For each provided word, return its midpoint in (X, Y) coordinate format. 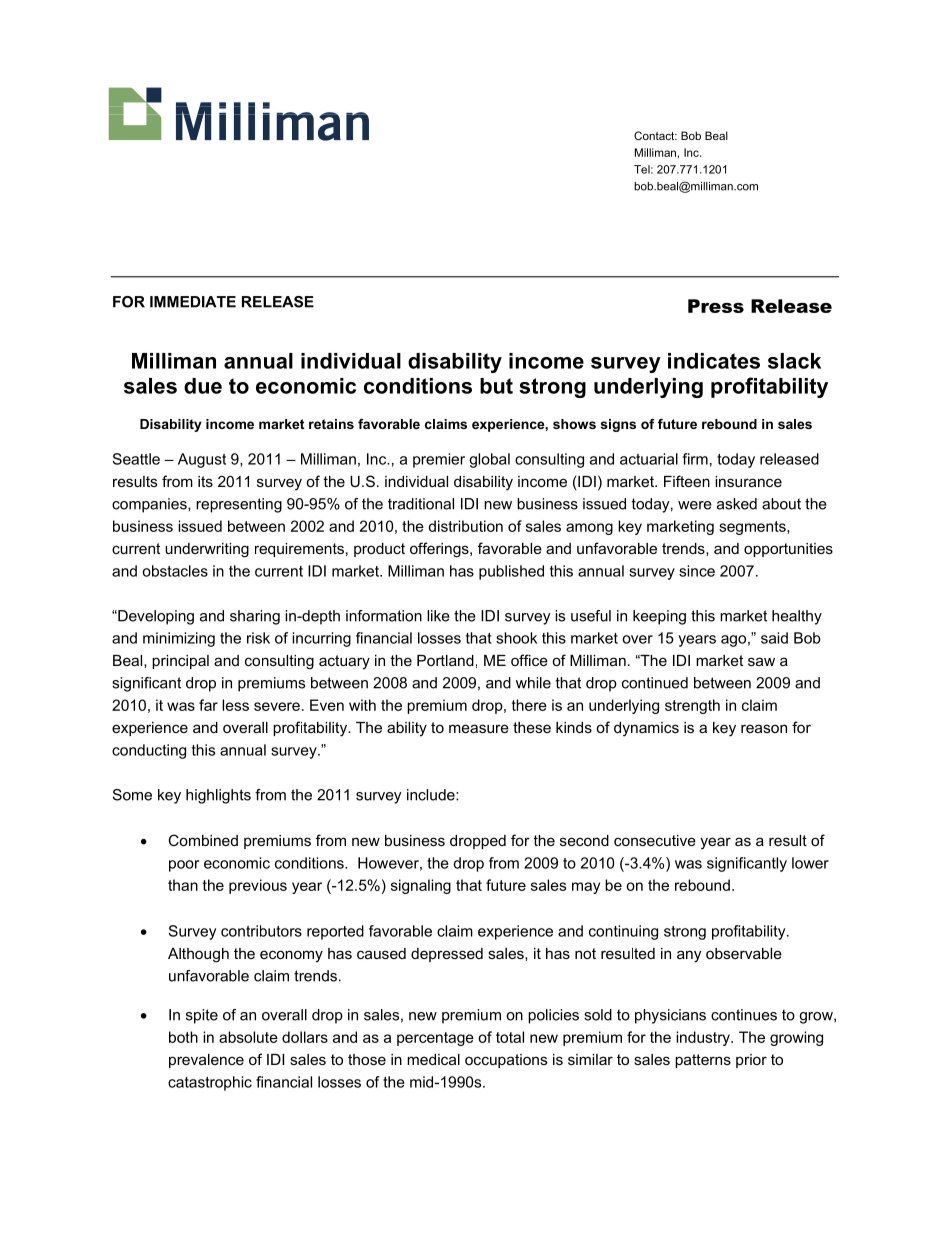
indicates (714, 361)
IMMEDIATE (193, 302)
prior (751, 1061)
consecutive (655, 840)
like (438, 616)
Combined (203, 840)
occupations (506, 1061)
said (774, 638)
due (203, 386)
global (489, 460)
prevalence (206, 1061)
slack (794, 361)
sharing (255, 617)
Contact (655, 135)
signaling (421, 886)
